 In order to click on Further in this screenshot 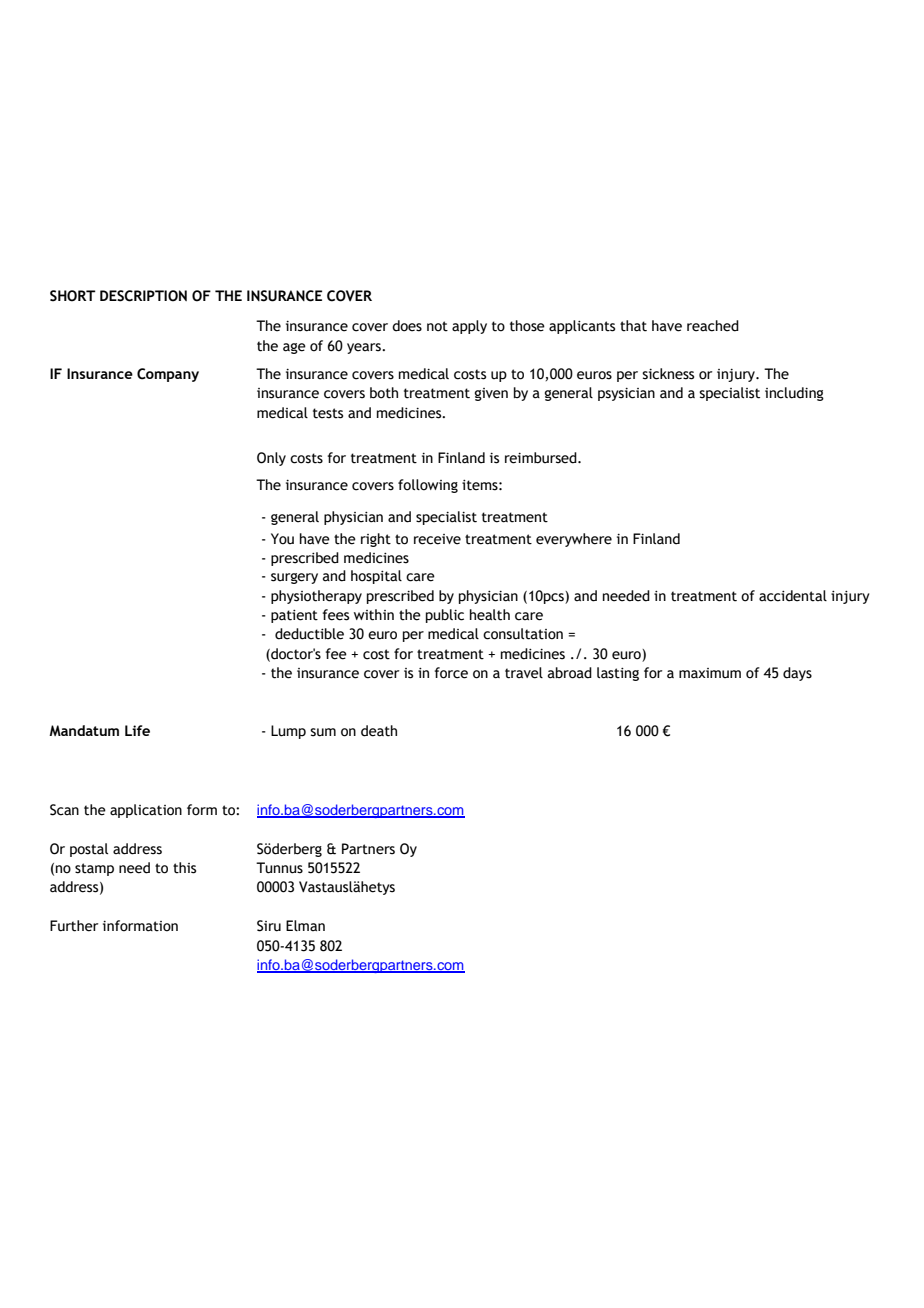, I will do `click(74, 926)`.
